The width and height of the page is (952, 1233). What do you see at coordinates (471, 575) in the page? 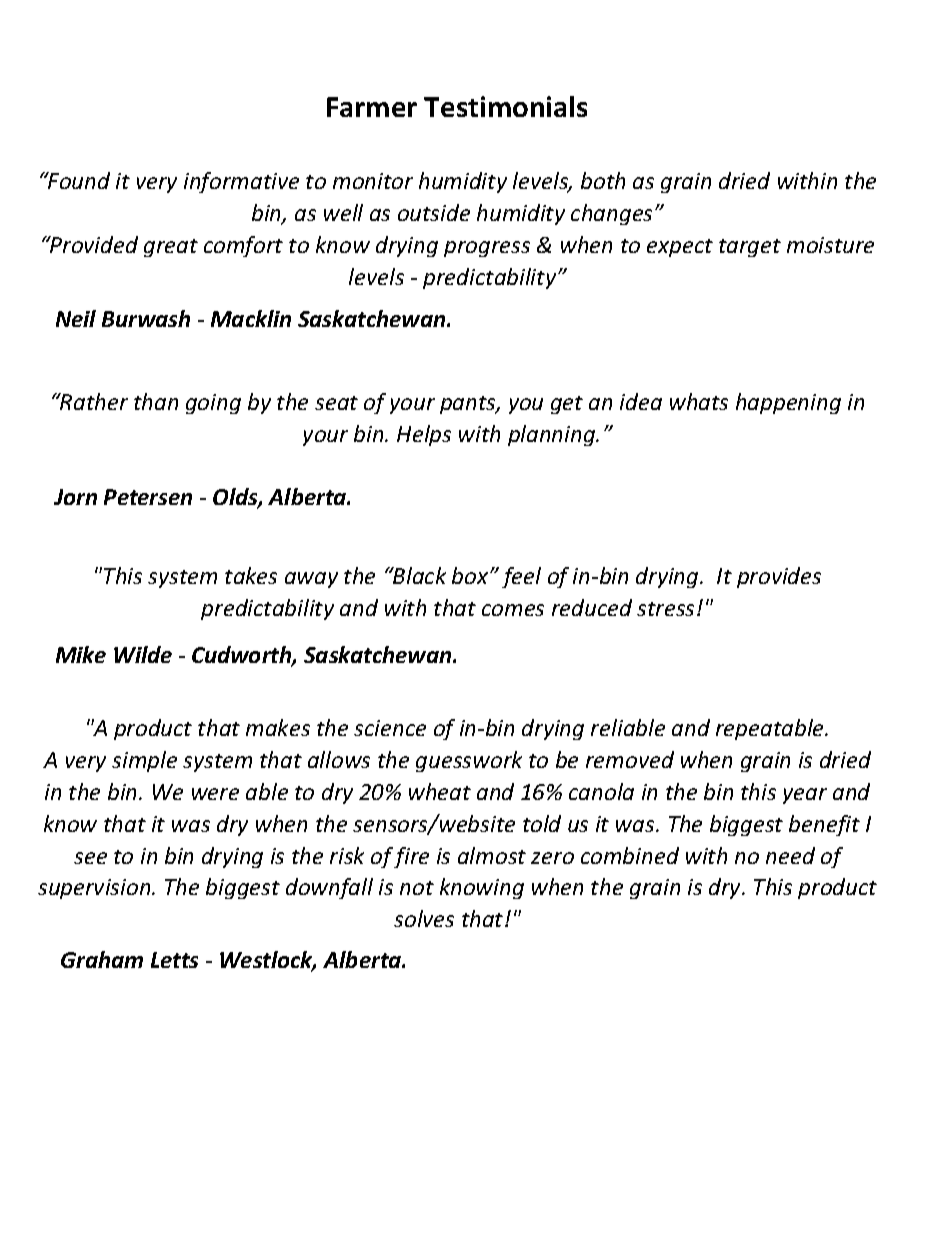
I see `box` at bounding box center [471, 575].
